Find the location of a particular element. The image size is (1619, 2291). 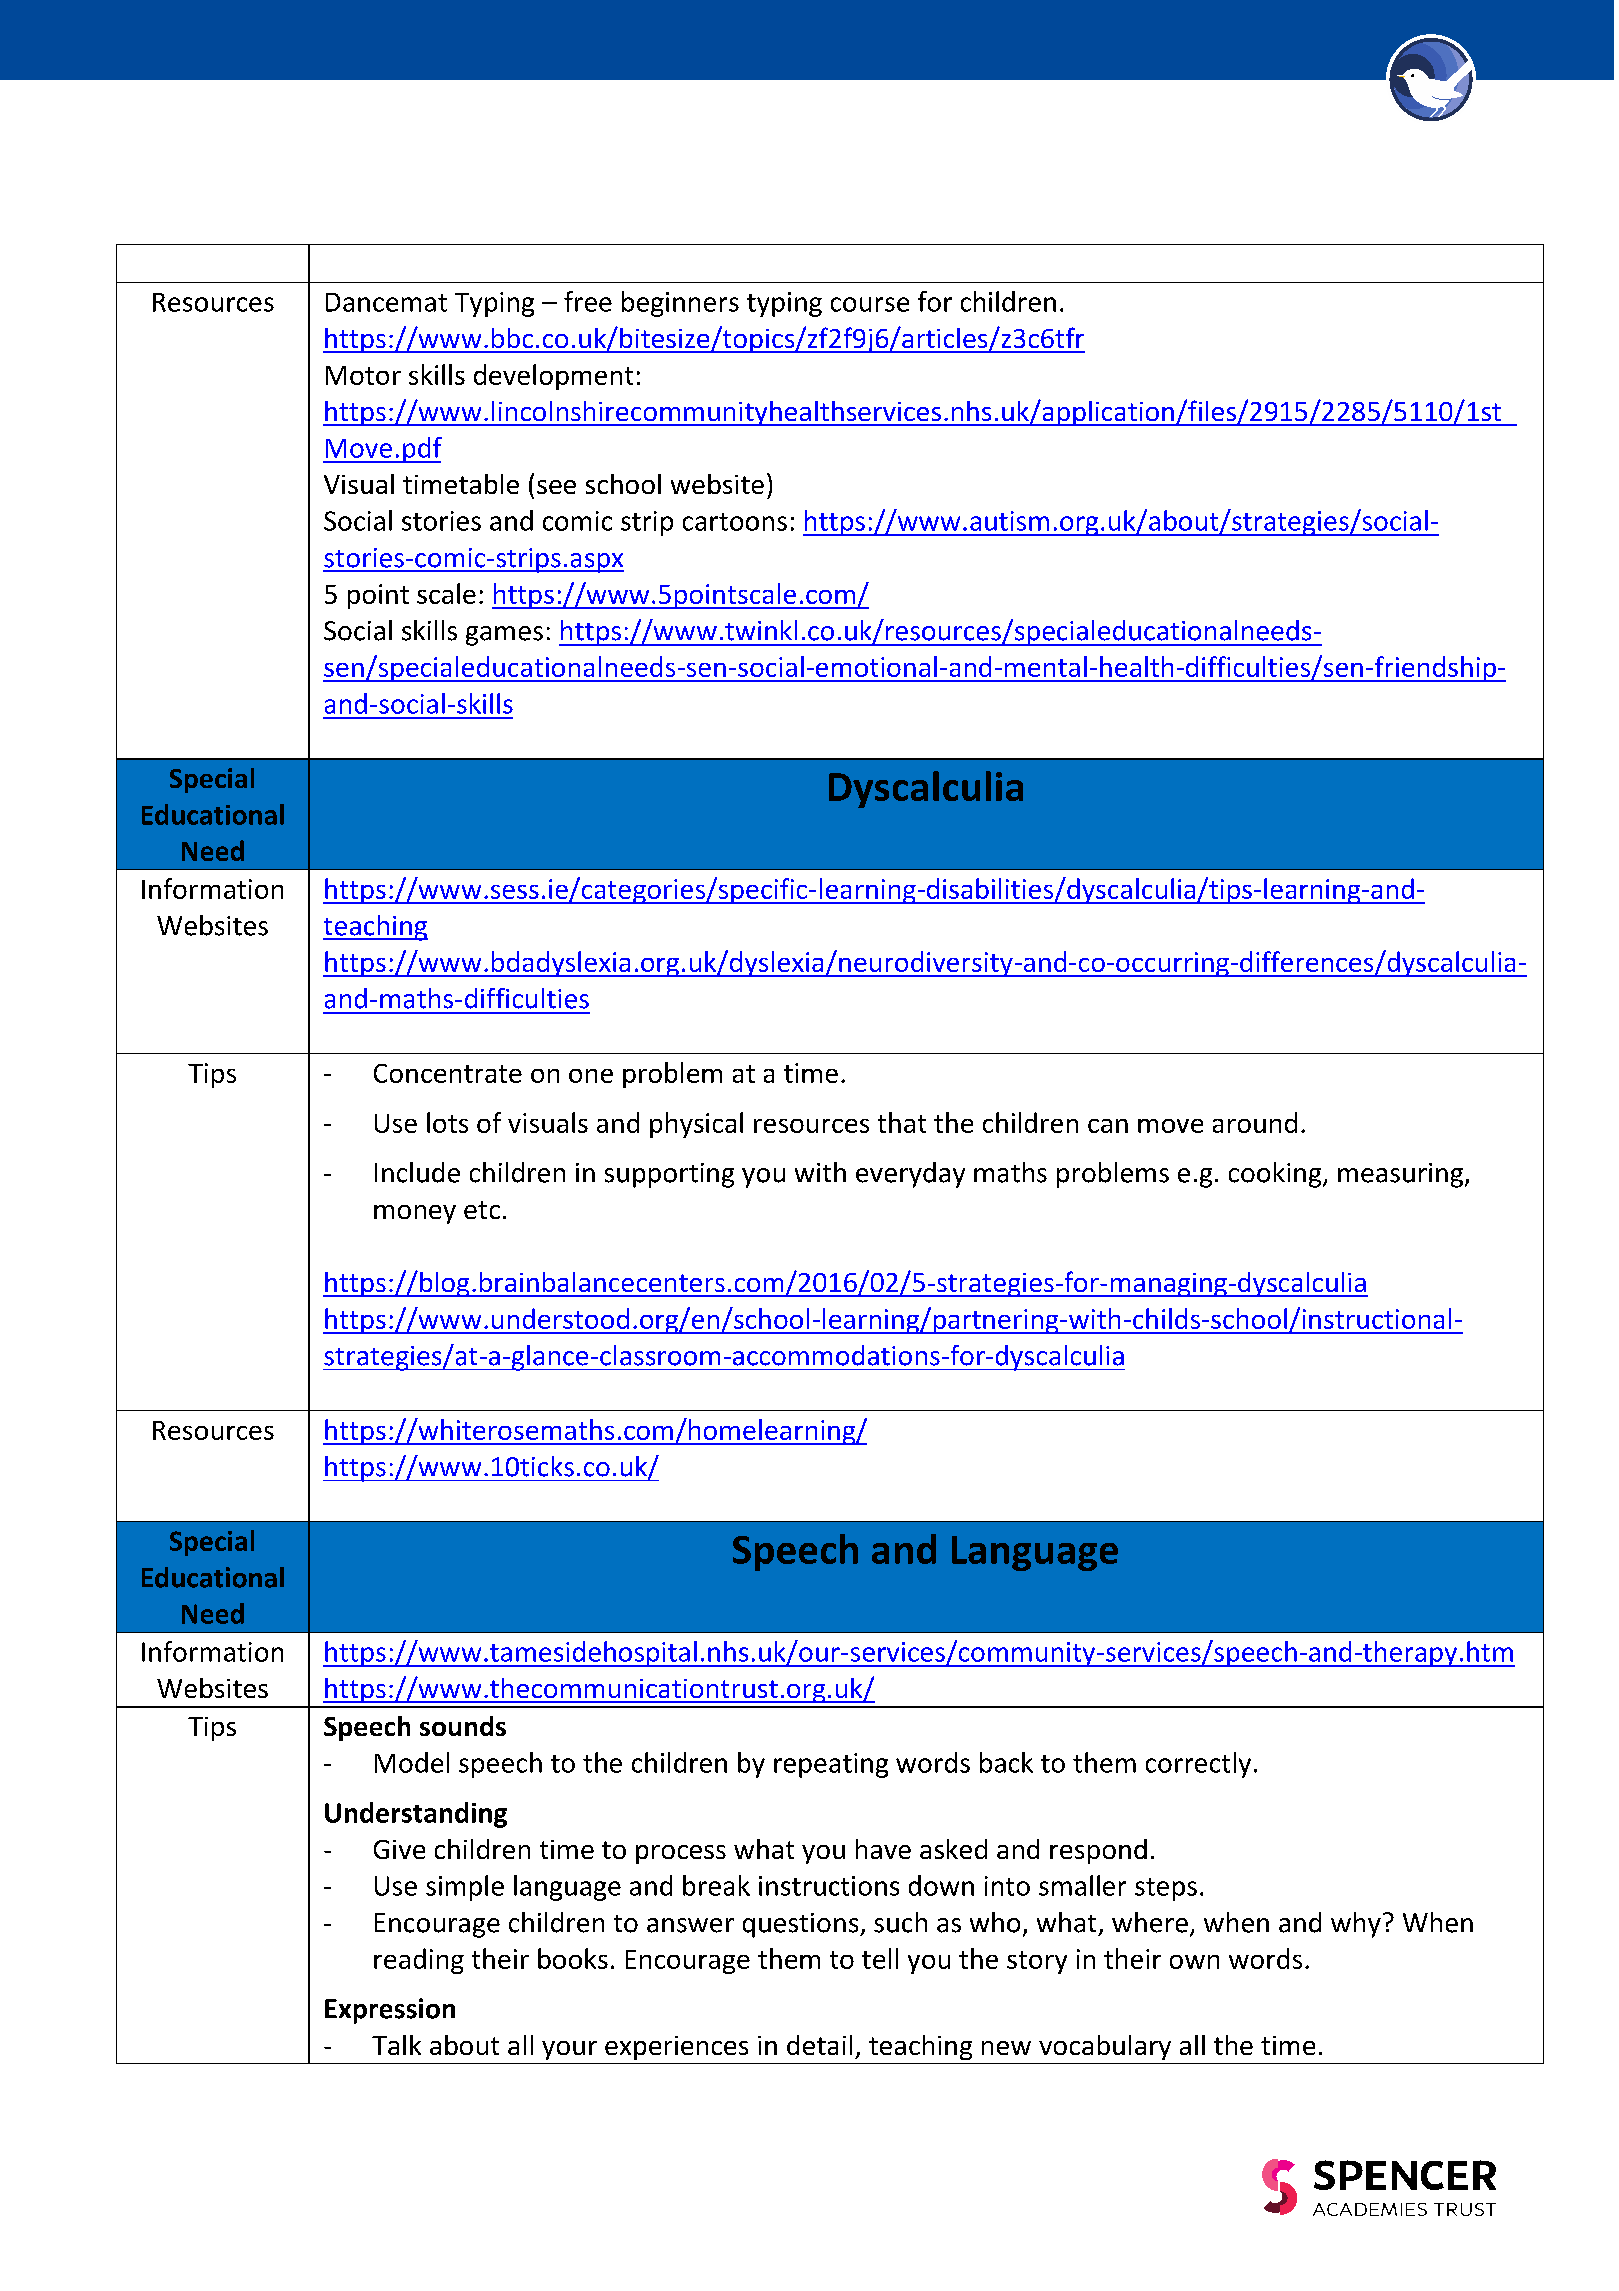

etc is located at coordinates (482, 1210).
